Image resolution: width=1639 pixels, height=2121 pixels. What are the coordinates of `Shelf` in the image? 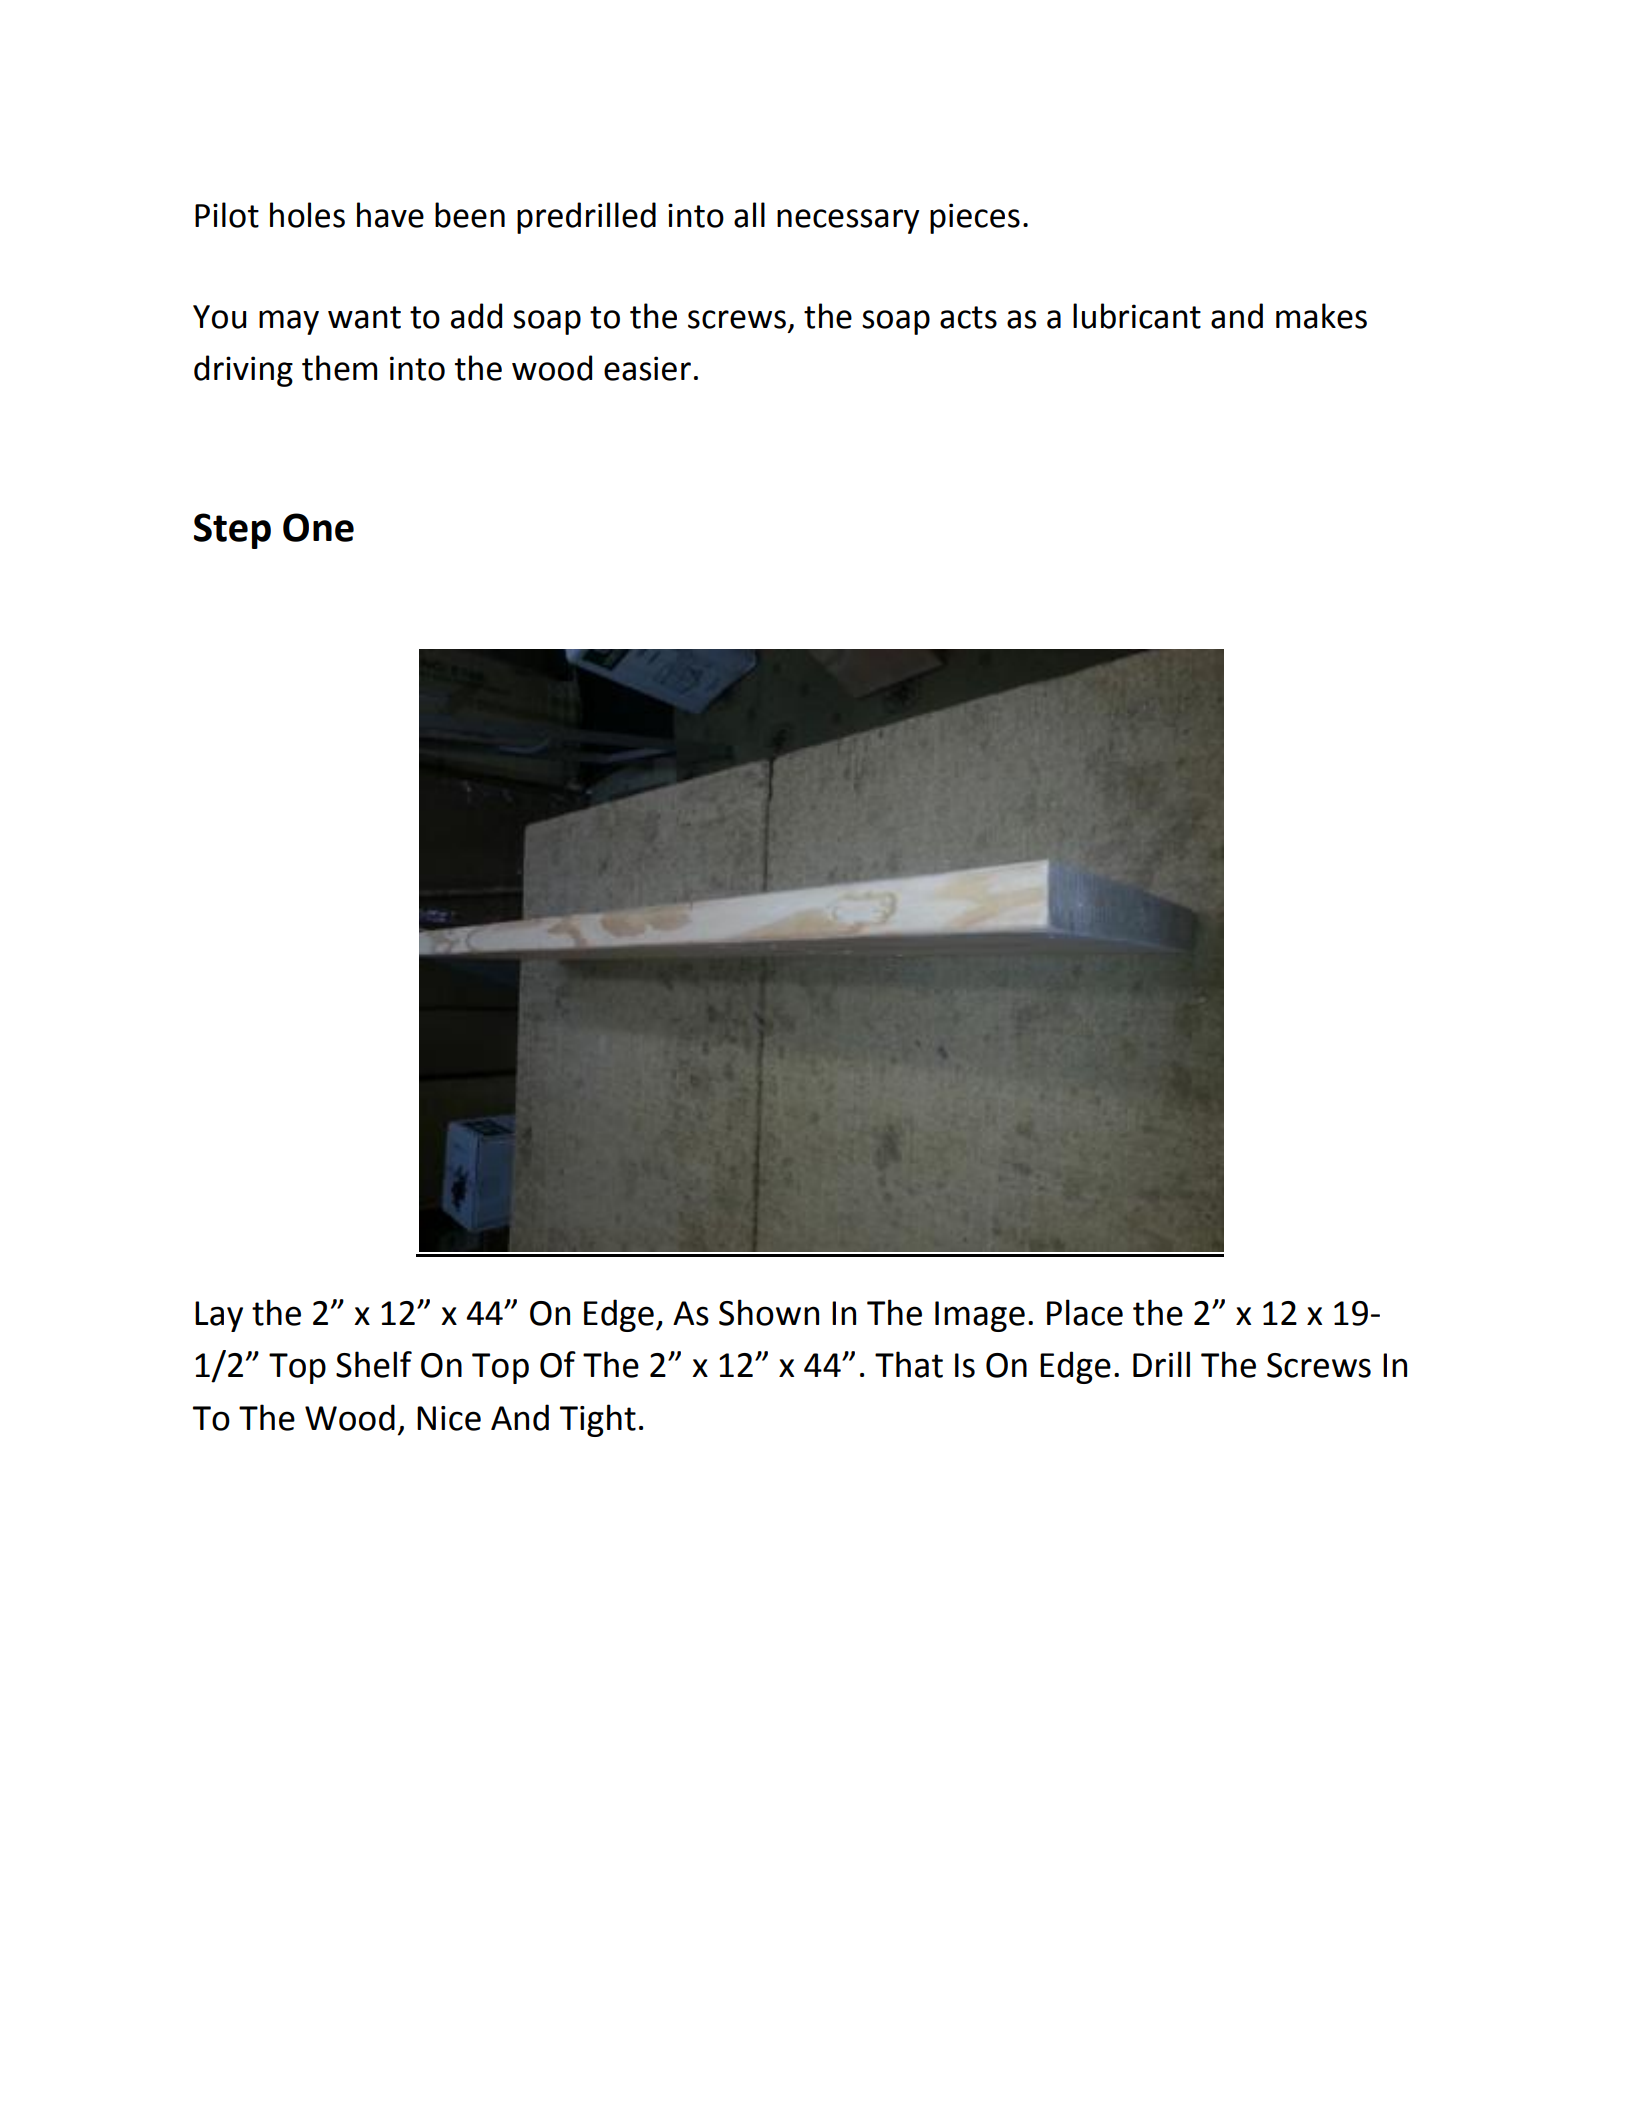 It's located at (374, 1364).
